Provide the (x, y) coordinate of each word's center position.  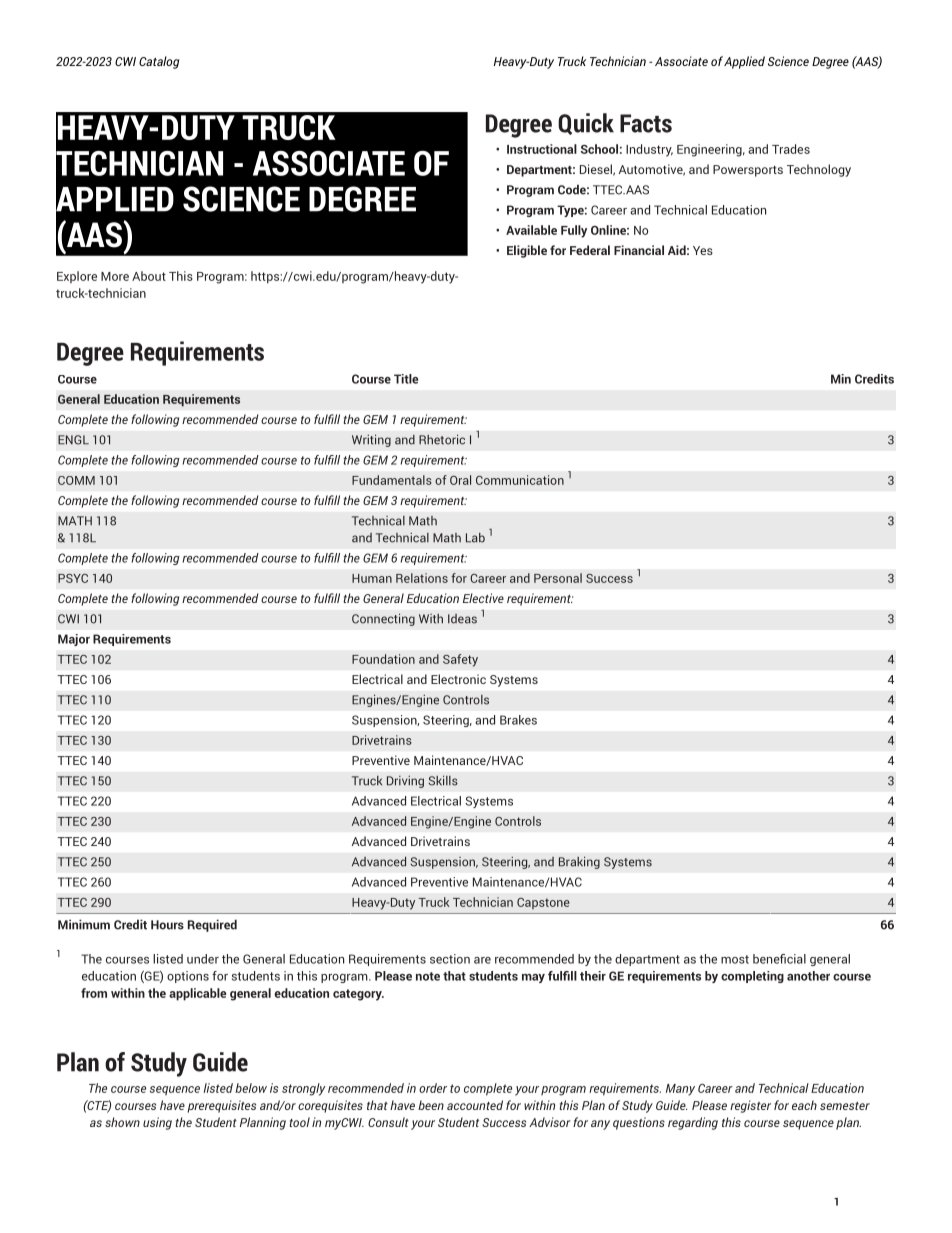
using (157, 1123)
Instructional (542, 149)
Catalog (159, 62)
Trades (791, 149)
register (750, 1106)
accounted (475, 1105)
